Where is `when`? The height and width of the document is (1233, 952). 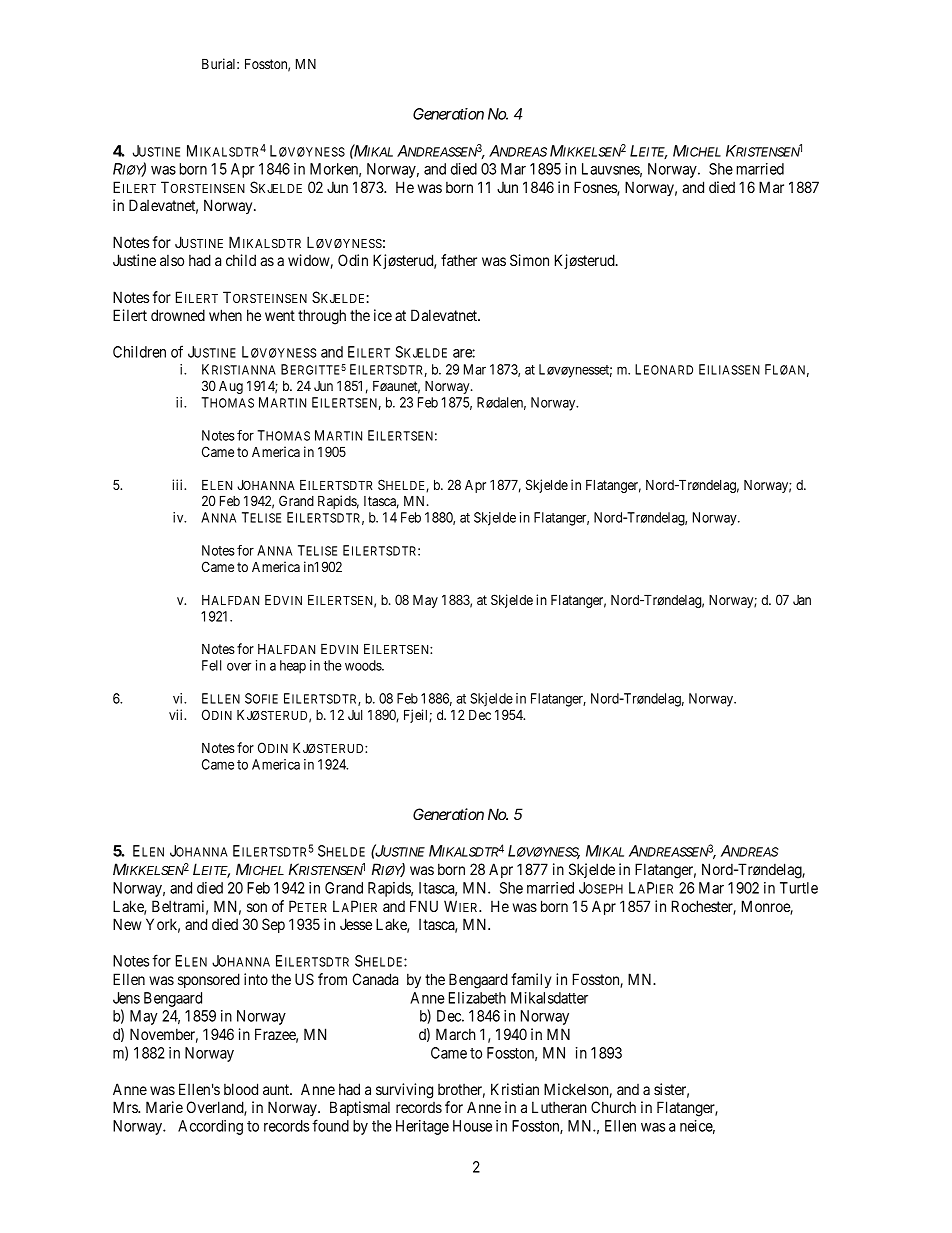 when is located at coordinates (225, 315).
